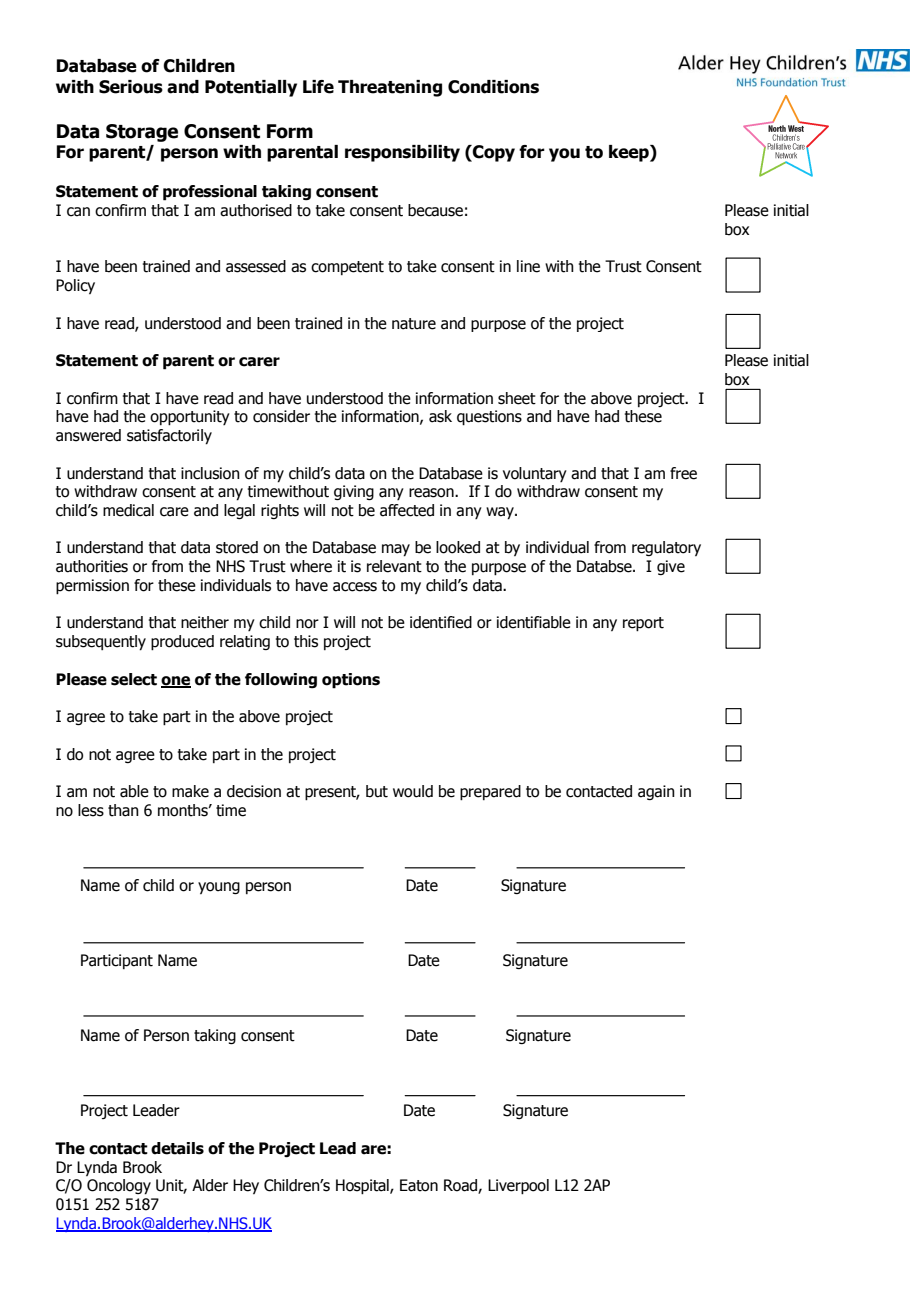 This screenshot has height=1308, width=924. Describe the element at coordinates (517, 398) in the screenshot. I see `sheet` at that location.
